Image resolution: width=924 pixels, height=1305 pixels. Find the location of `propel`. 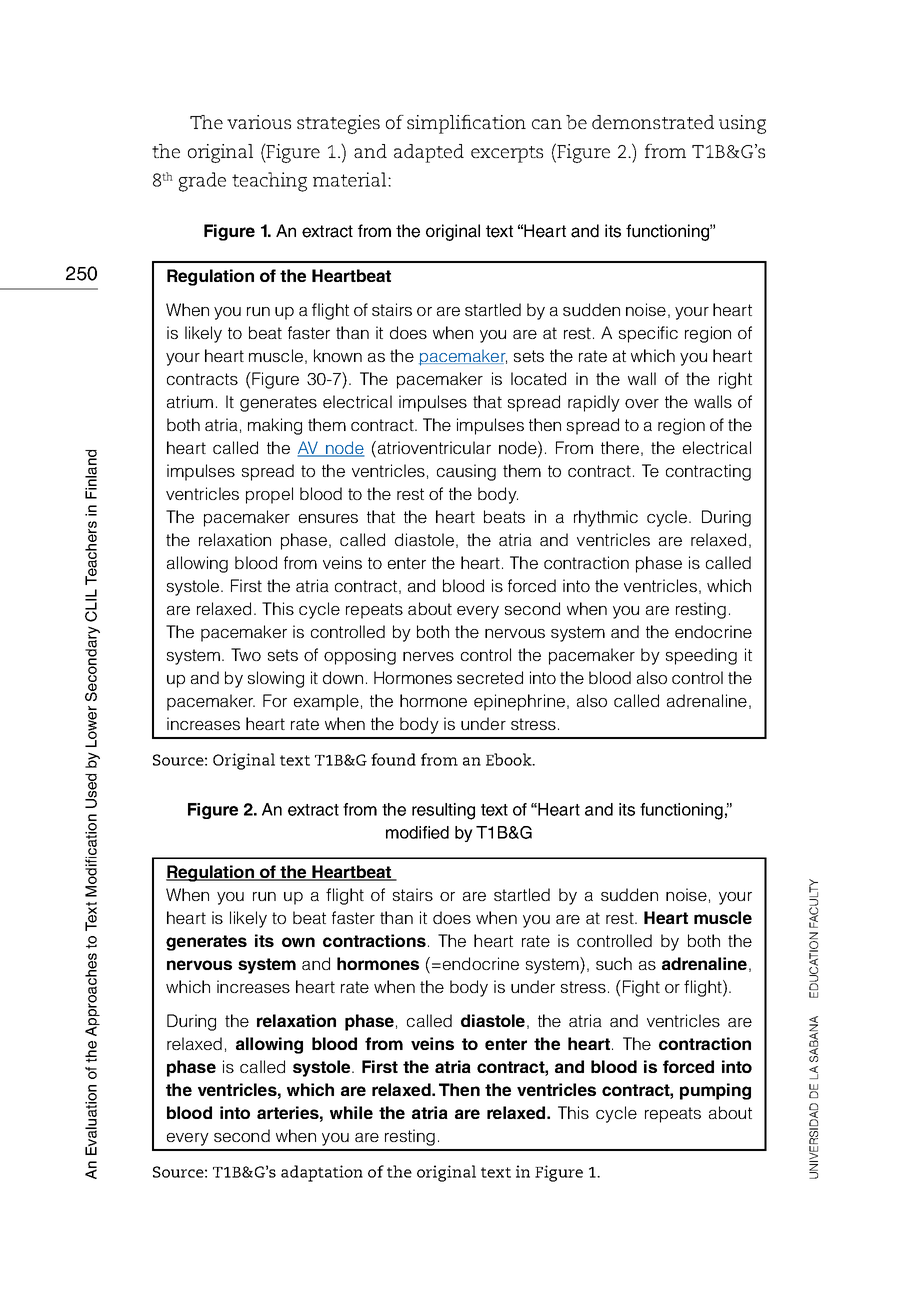

propel is located at coordinates (269, 495).
